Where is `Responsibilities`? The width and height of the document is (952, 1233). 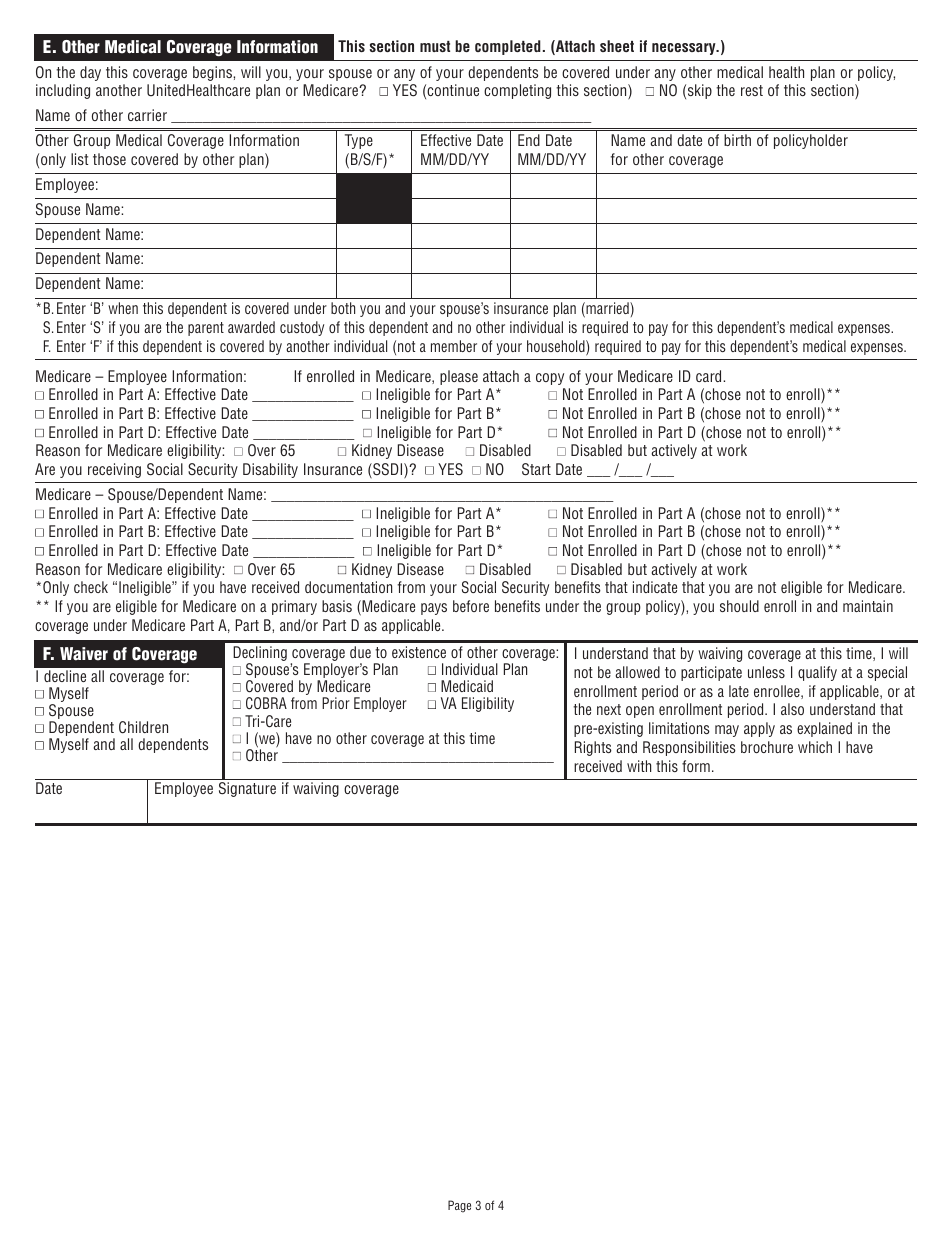
Responsibilities is located at coordinates (689, 748).
